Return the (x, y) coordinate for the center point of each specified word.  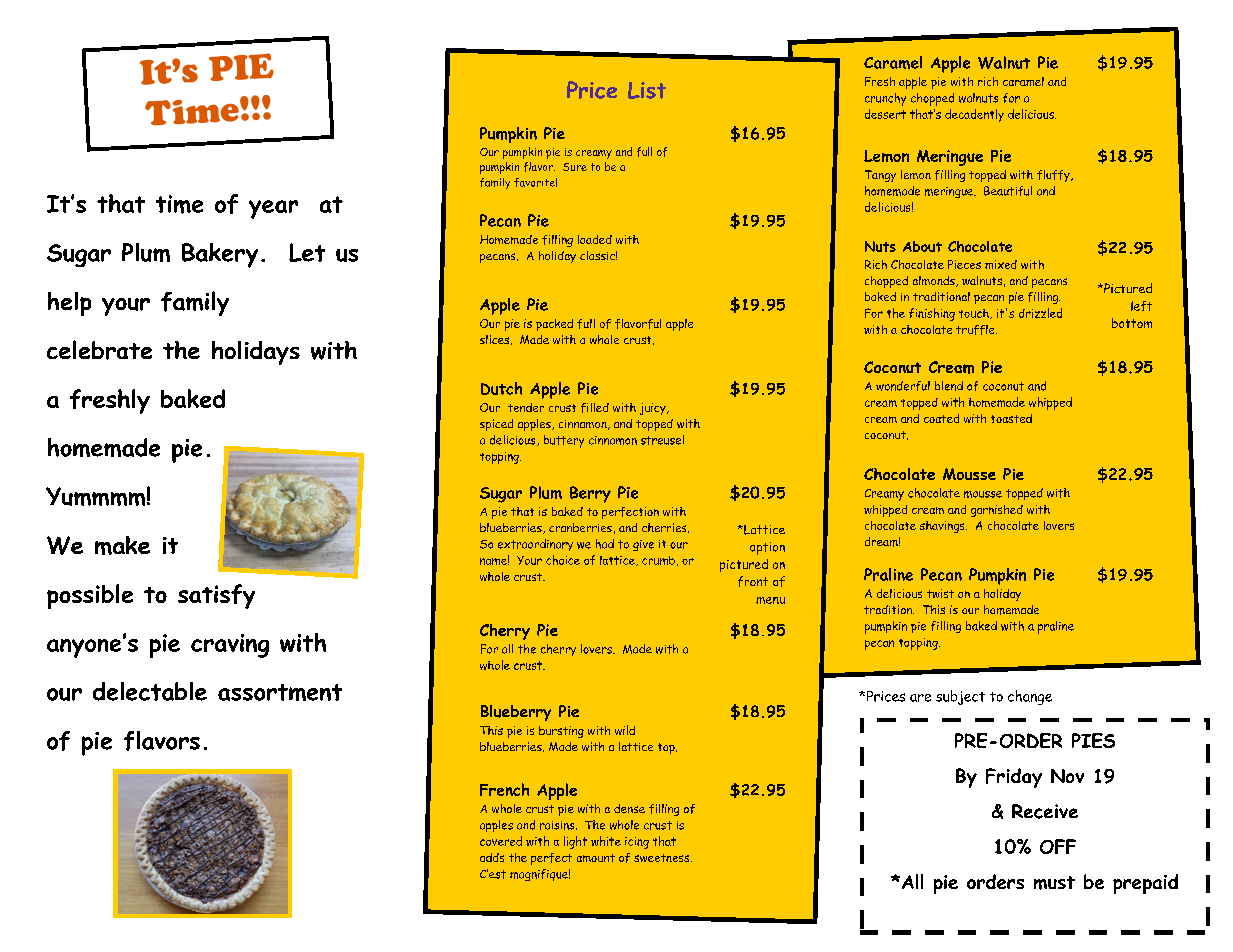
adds (492, 857)
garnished (997, 511)
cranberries (580, 527)
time (179, 204)
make (122, 545)
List (647, 90)
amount (596, 858)
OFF (1058, 846)
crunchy (885, 99)
